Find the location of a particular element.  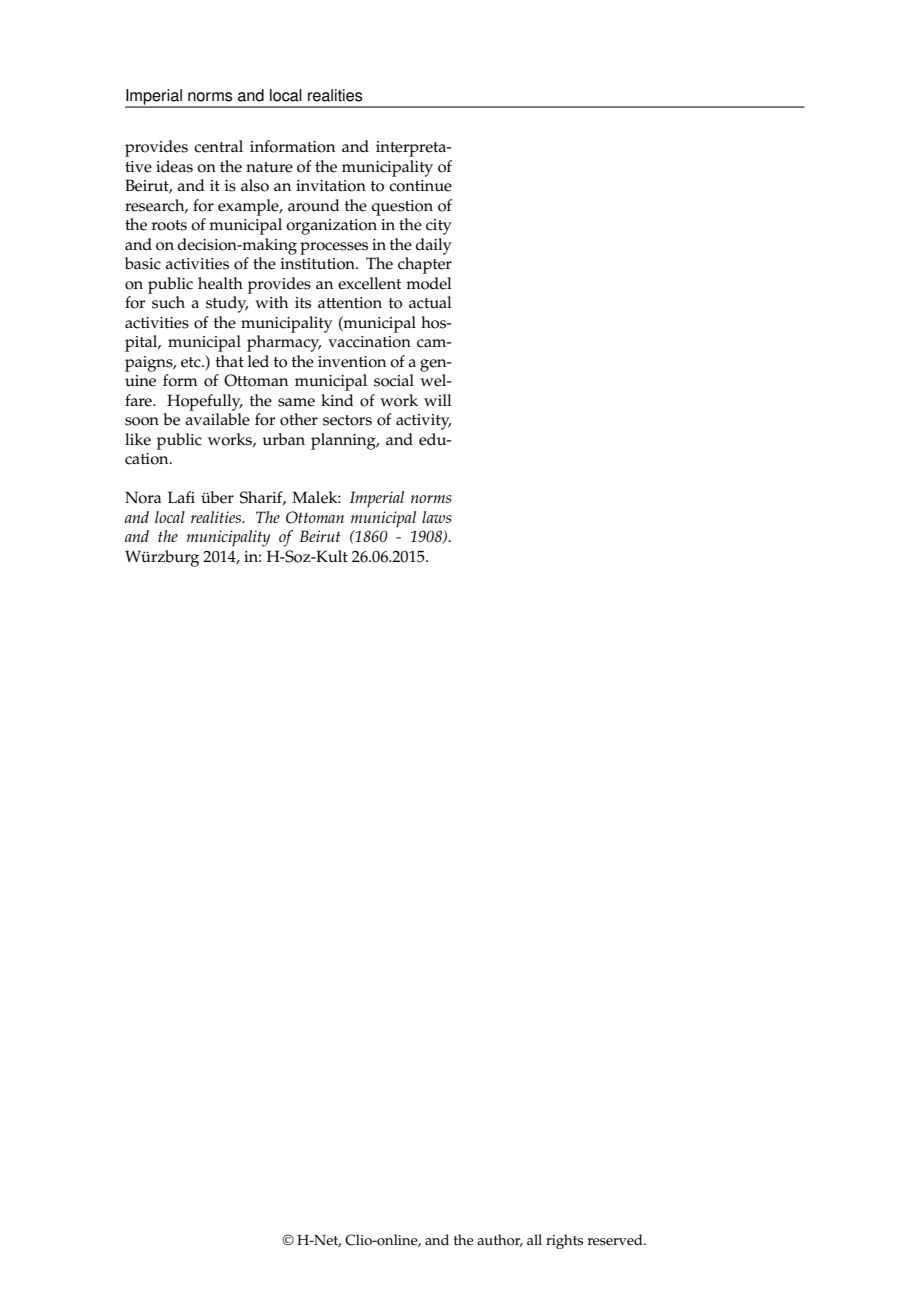

author is located at coordinates (500, 1240).
